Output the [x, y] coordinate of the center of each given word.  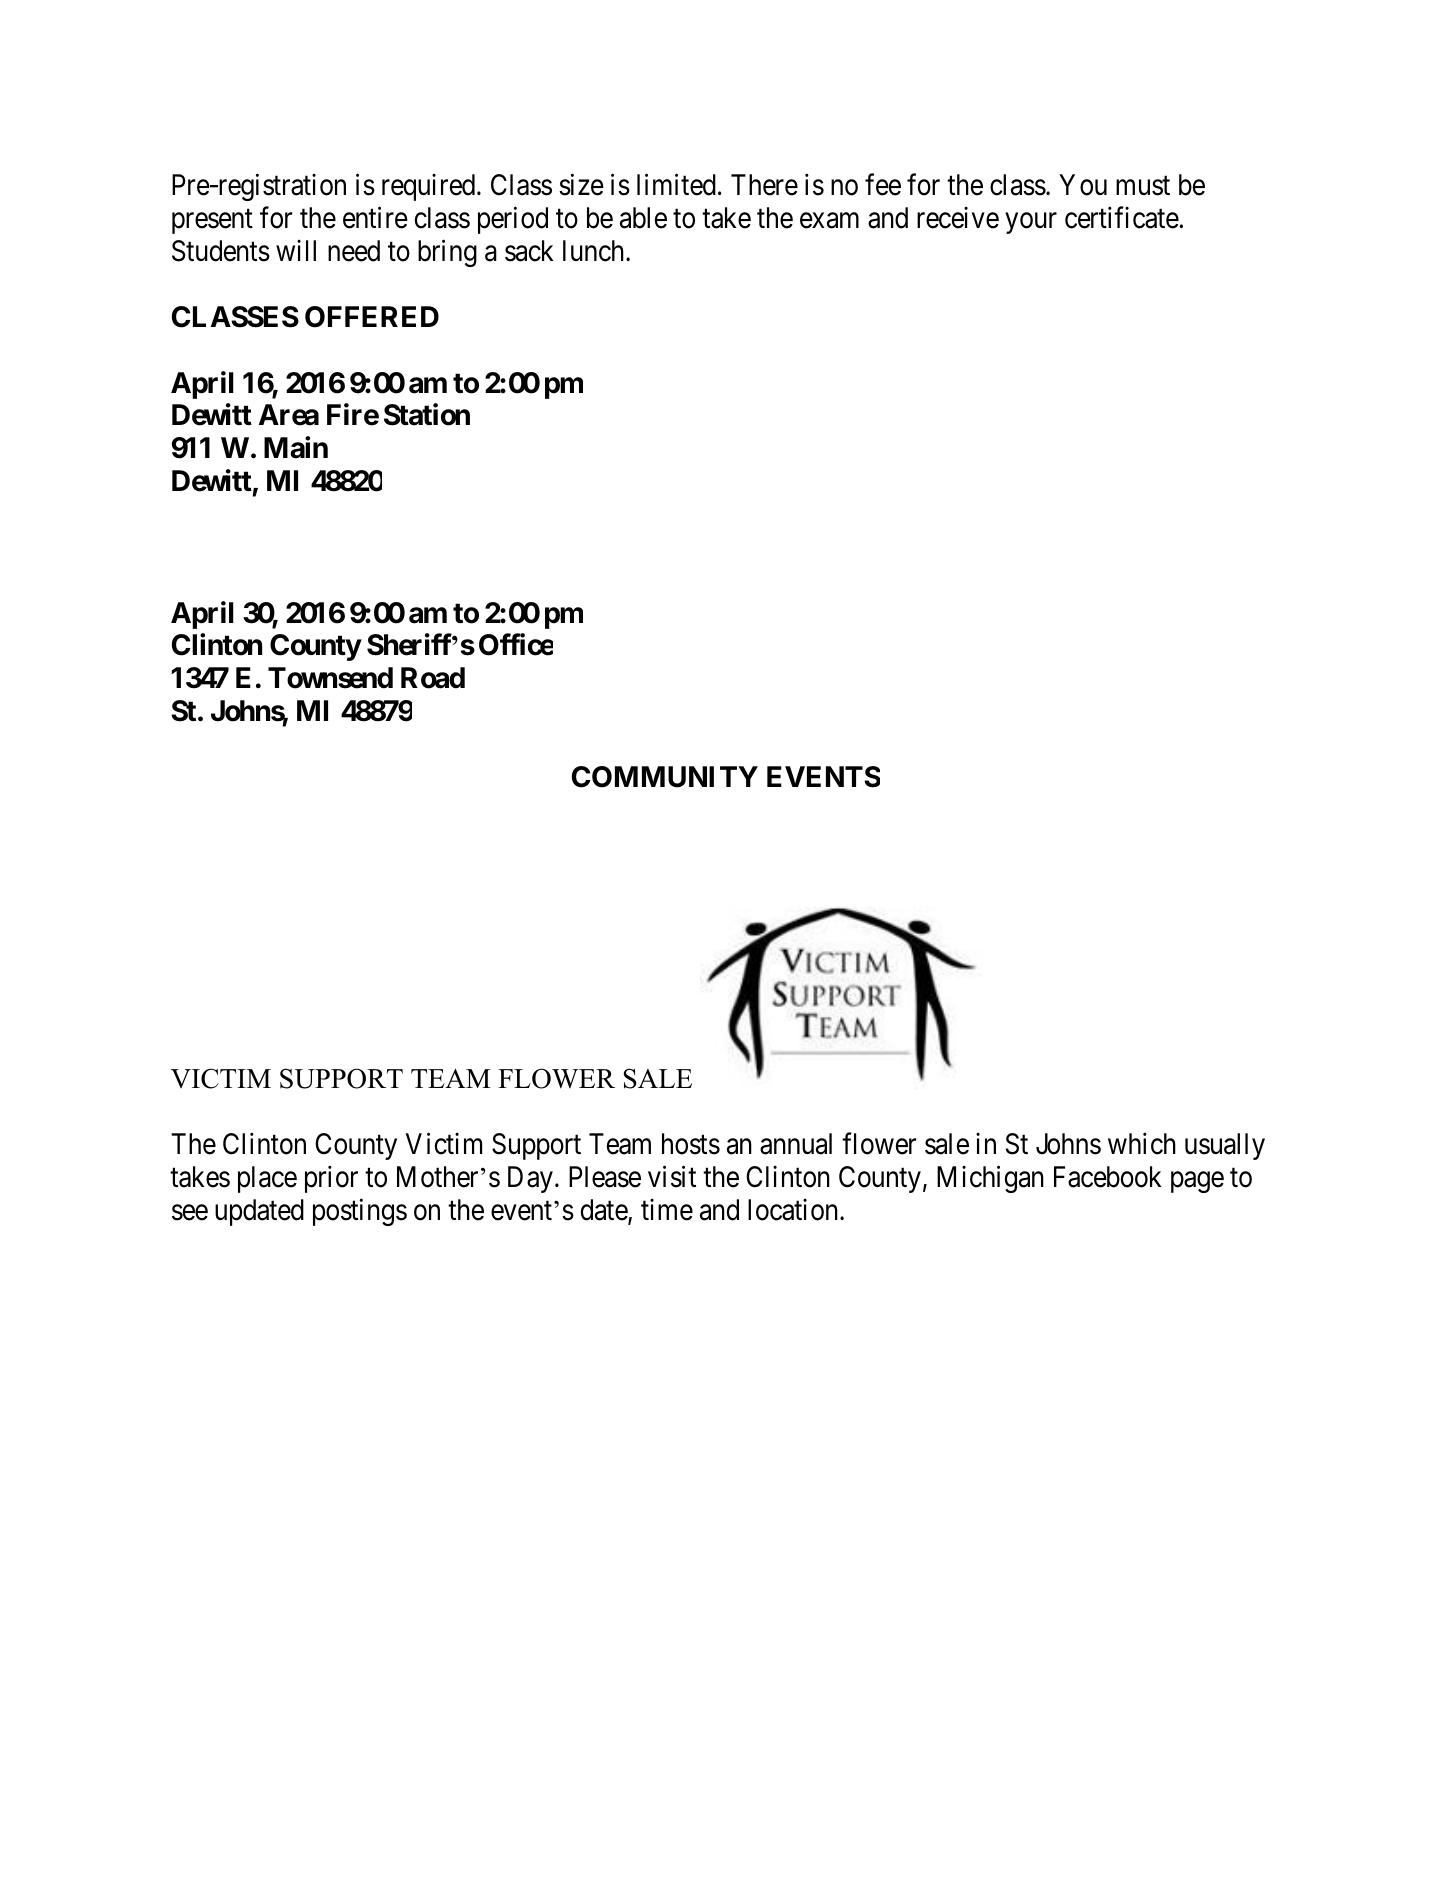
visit [672, 1177]
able [643, 218]
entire [375, 218]
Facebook [1107, 1177]
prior [331, 1179]
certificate [1122, 218]
